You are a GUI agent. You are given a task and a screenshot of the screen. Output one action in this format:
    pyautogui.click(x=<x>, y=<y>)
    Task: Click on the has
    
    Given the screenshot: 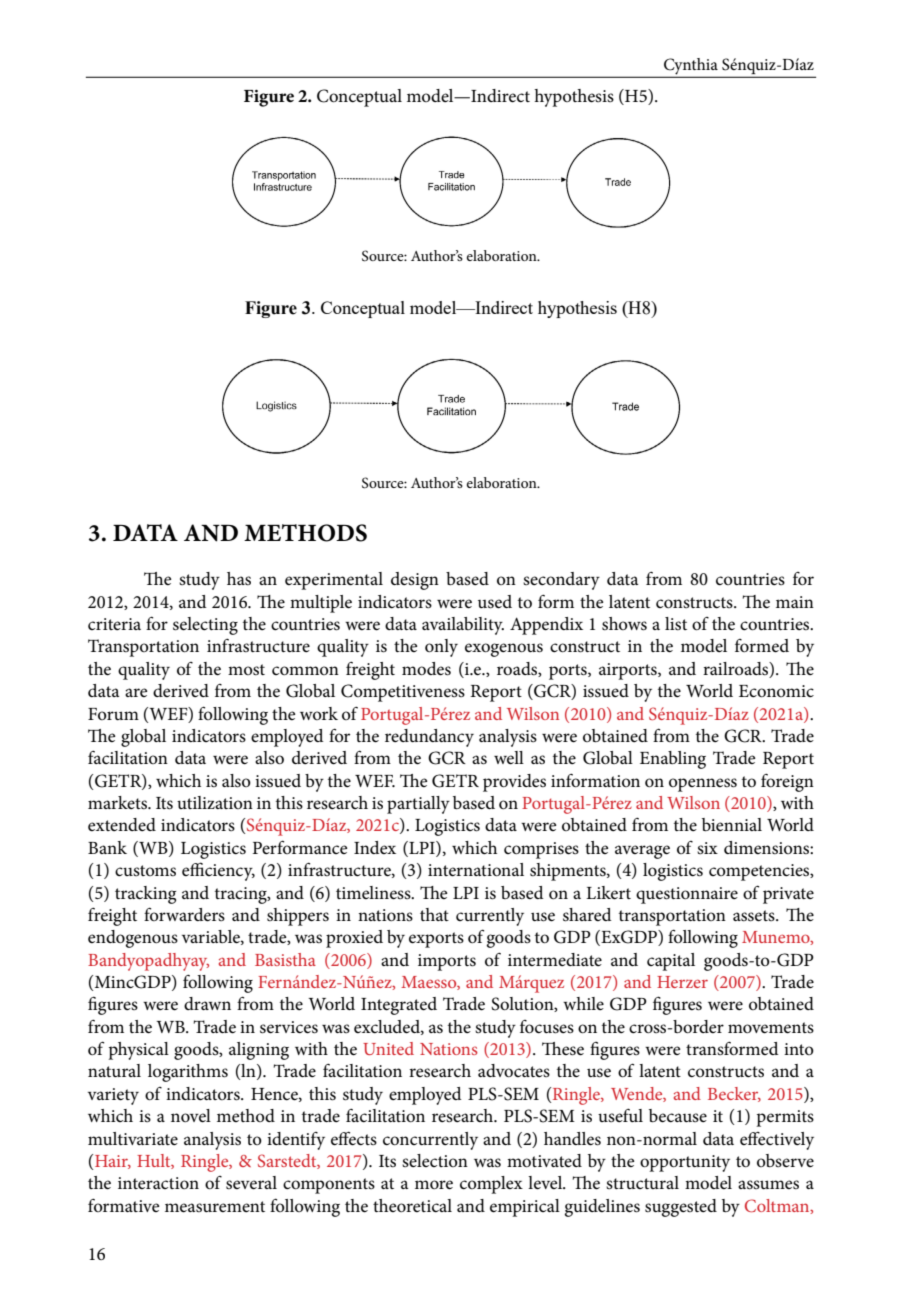 What is the action you would take?
    pyautogui.click(x=239, y=579)
